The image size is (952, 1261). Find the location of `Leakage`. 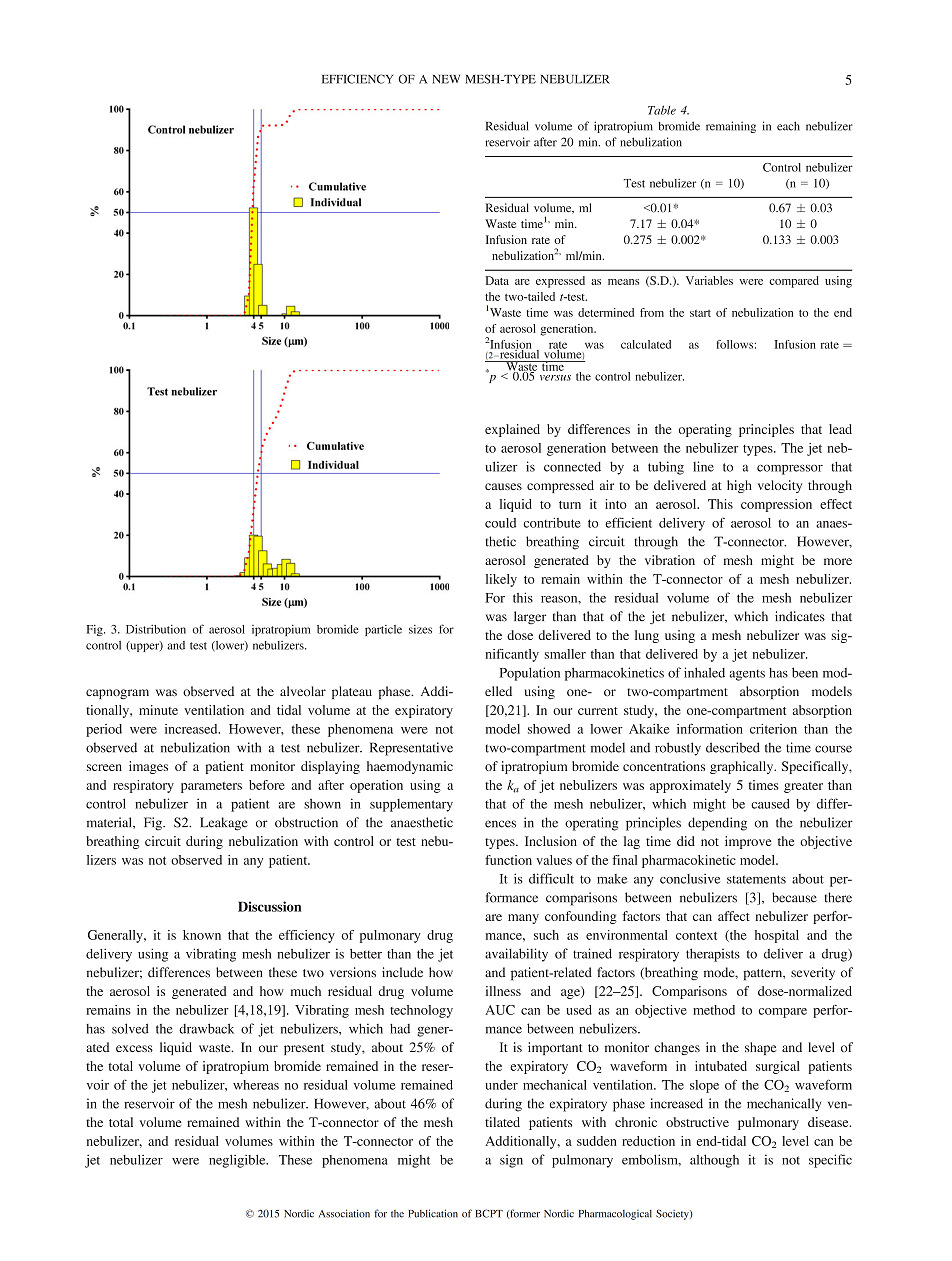

Leakage is located at coordinates (224, 824).
